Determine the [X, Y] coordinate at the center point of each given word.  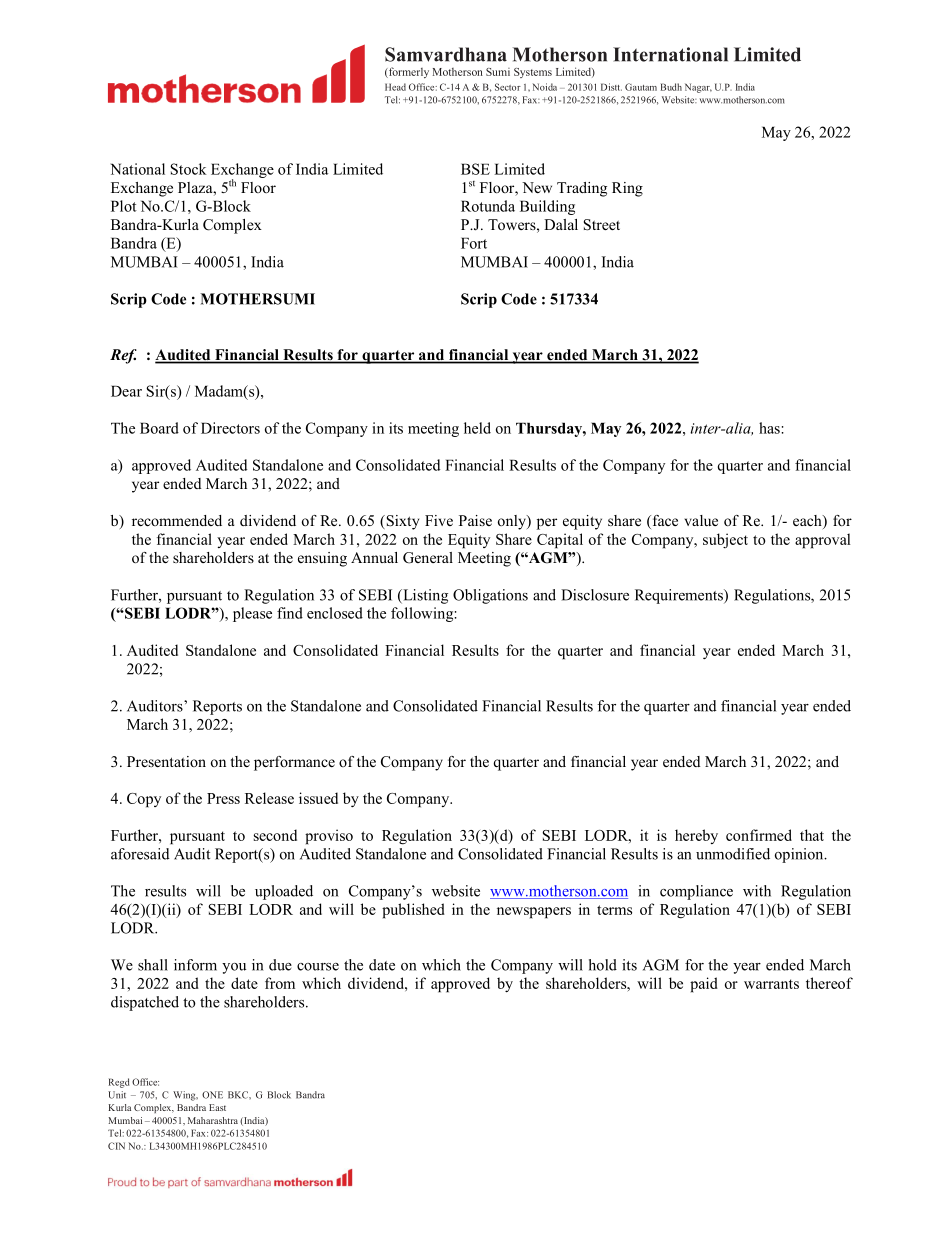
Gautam [641, 87]
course [318, 967]
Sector [508, 87]
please [252, 614]
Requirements [680, 596]
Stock [188, 169]
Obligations [490, 596]
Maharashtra [213, 1120]
